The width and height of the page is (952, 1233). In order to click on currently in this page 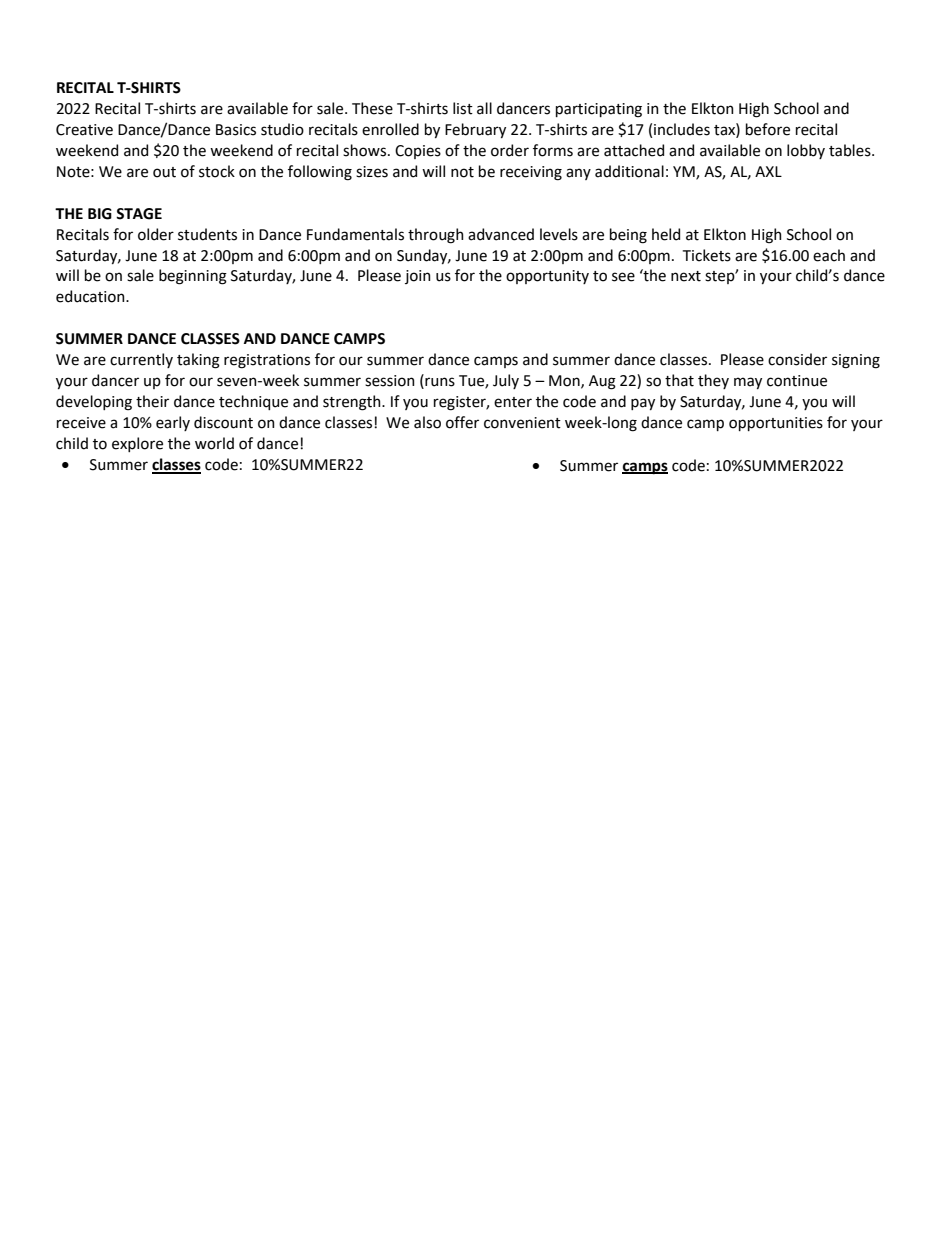, I will do `click(141, 360)`.
